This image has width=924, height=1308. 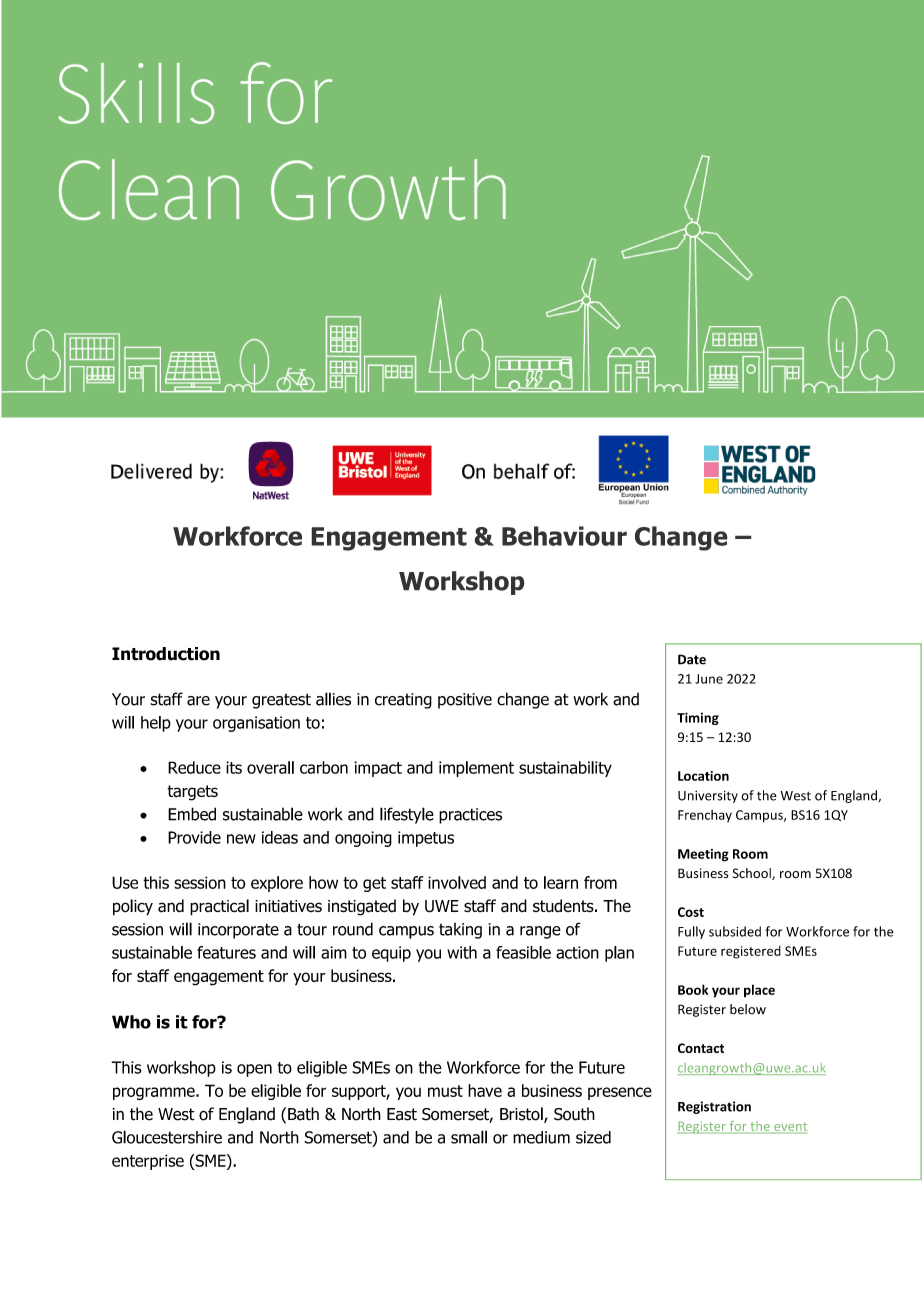 What do you see at coordinates (469, 1137) in the image?
I see `small` at bounding box center [469, 1137].
